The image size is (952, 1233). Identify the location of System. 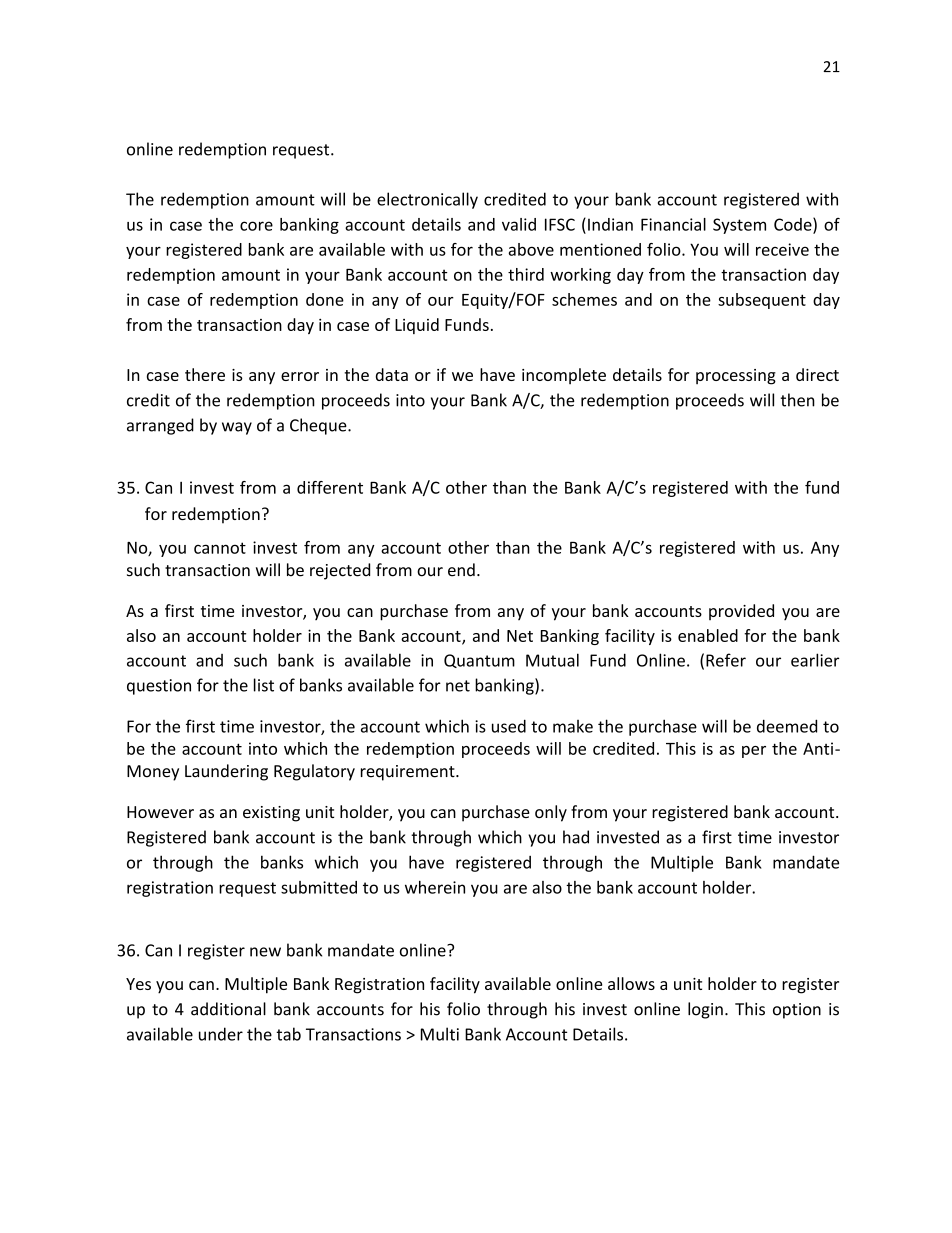
(739, 226).
